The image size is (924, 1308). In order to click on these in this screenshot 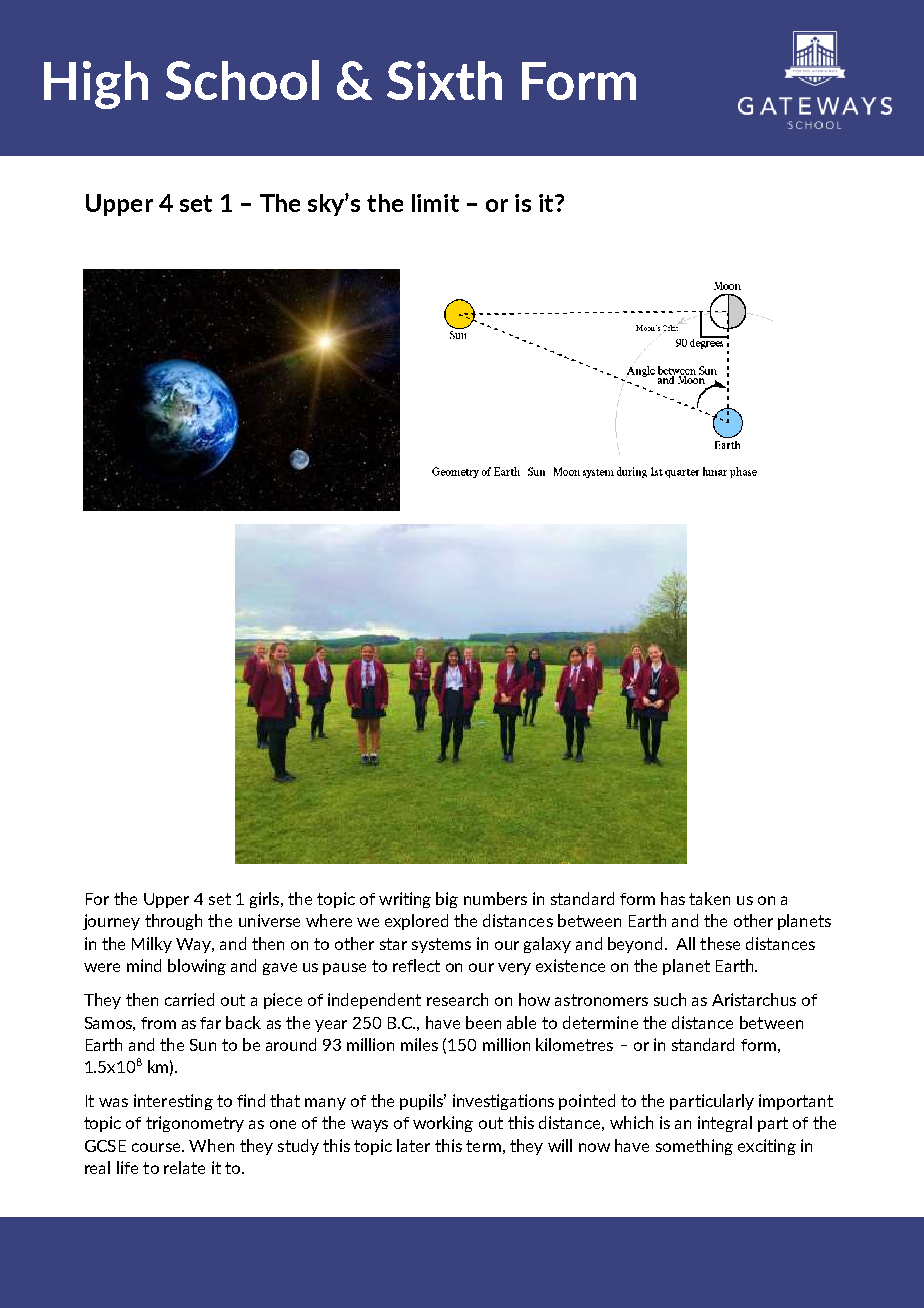, I will do `click(720, 943)`.
